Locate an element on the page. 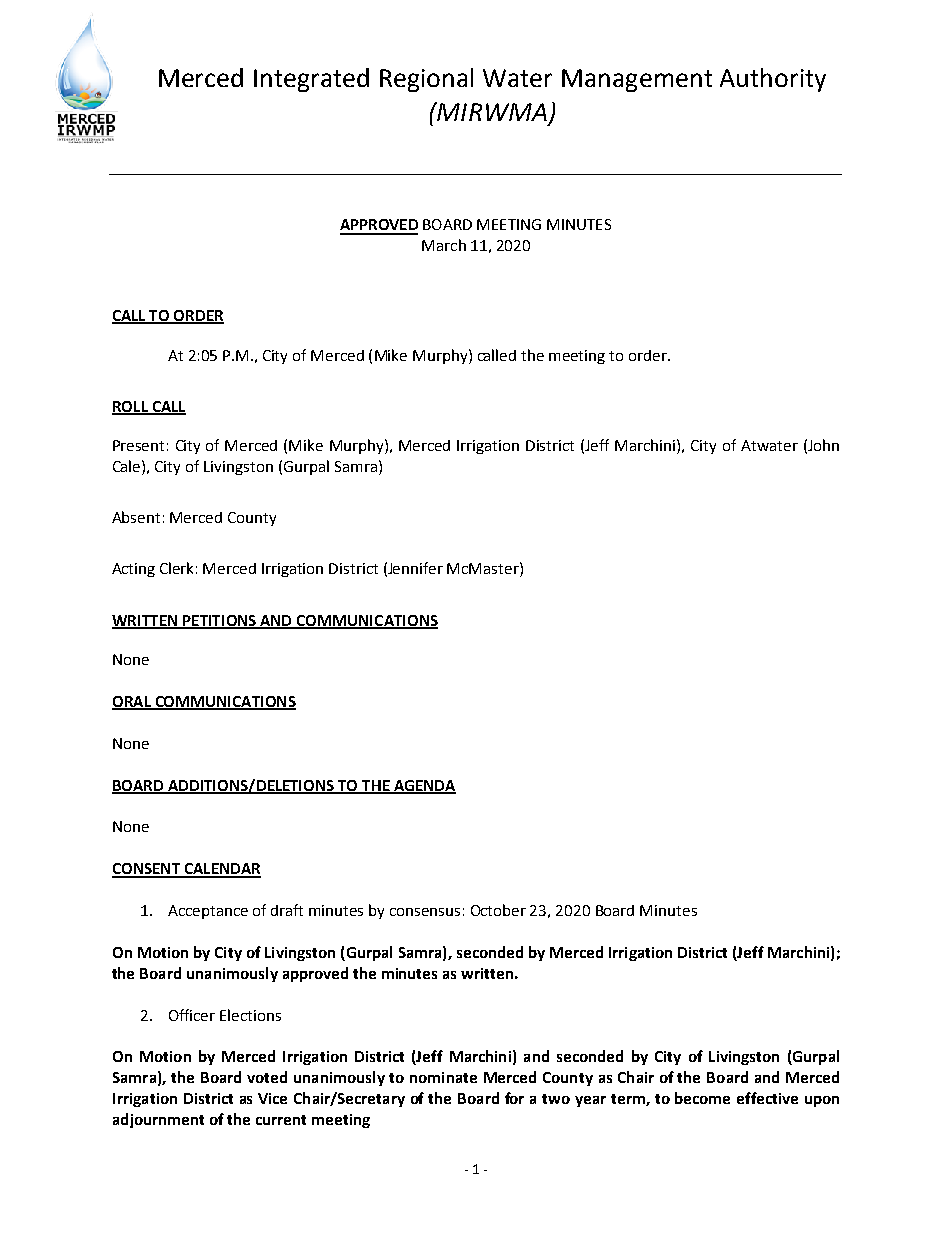 The image size is (952, 1233). voted is located at coordinates (267, 1077).
